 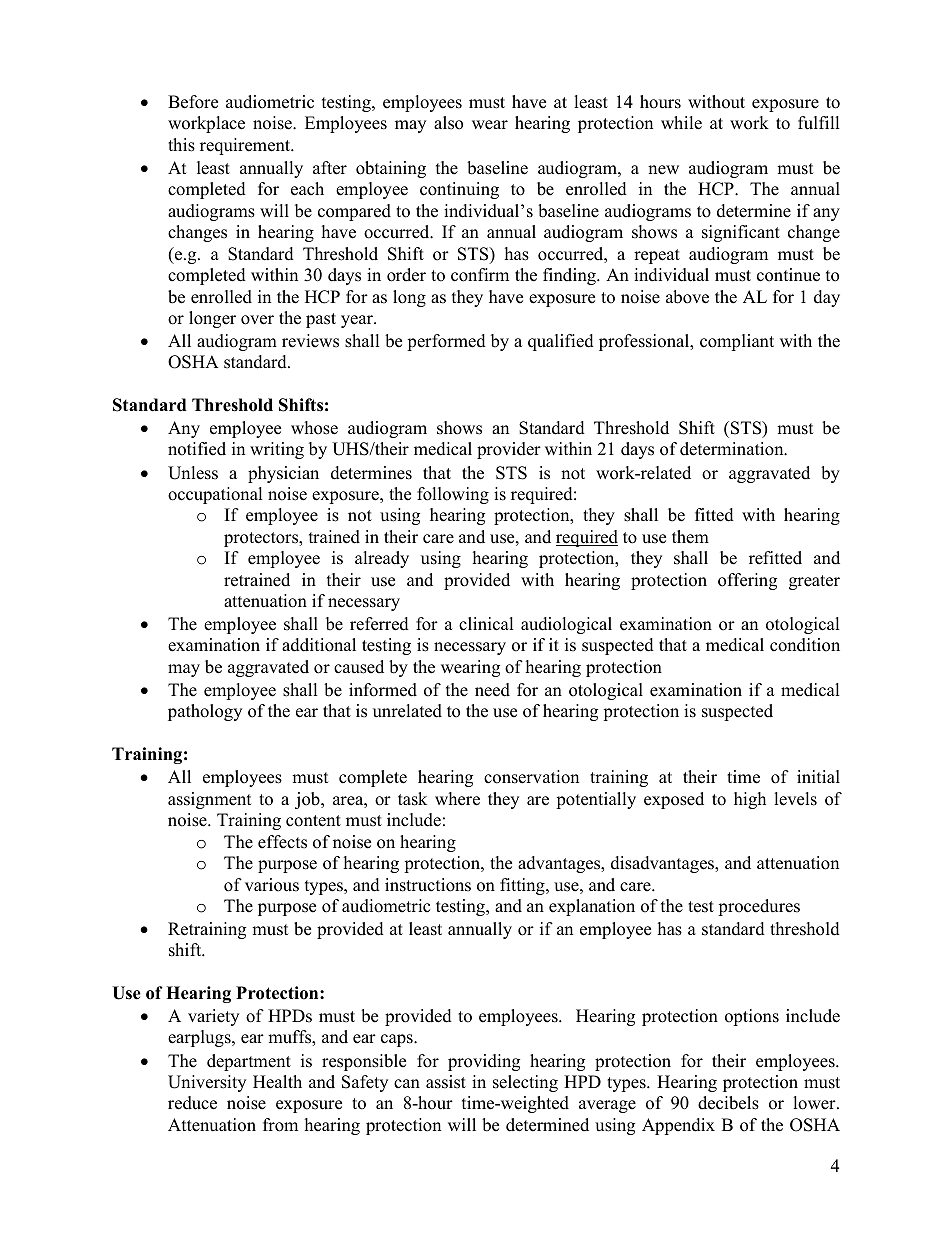 What do you see at coordinates (728, 1103) in the image?
I see `decibels` at bounding box center [728, 1103].
